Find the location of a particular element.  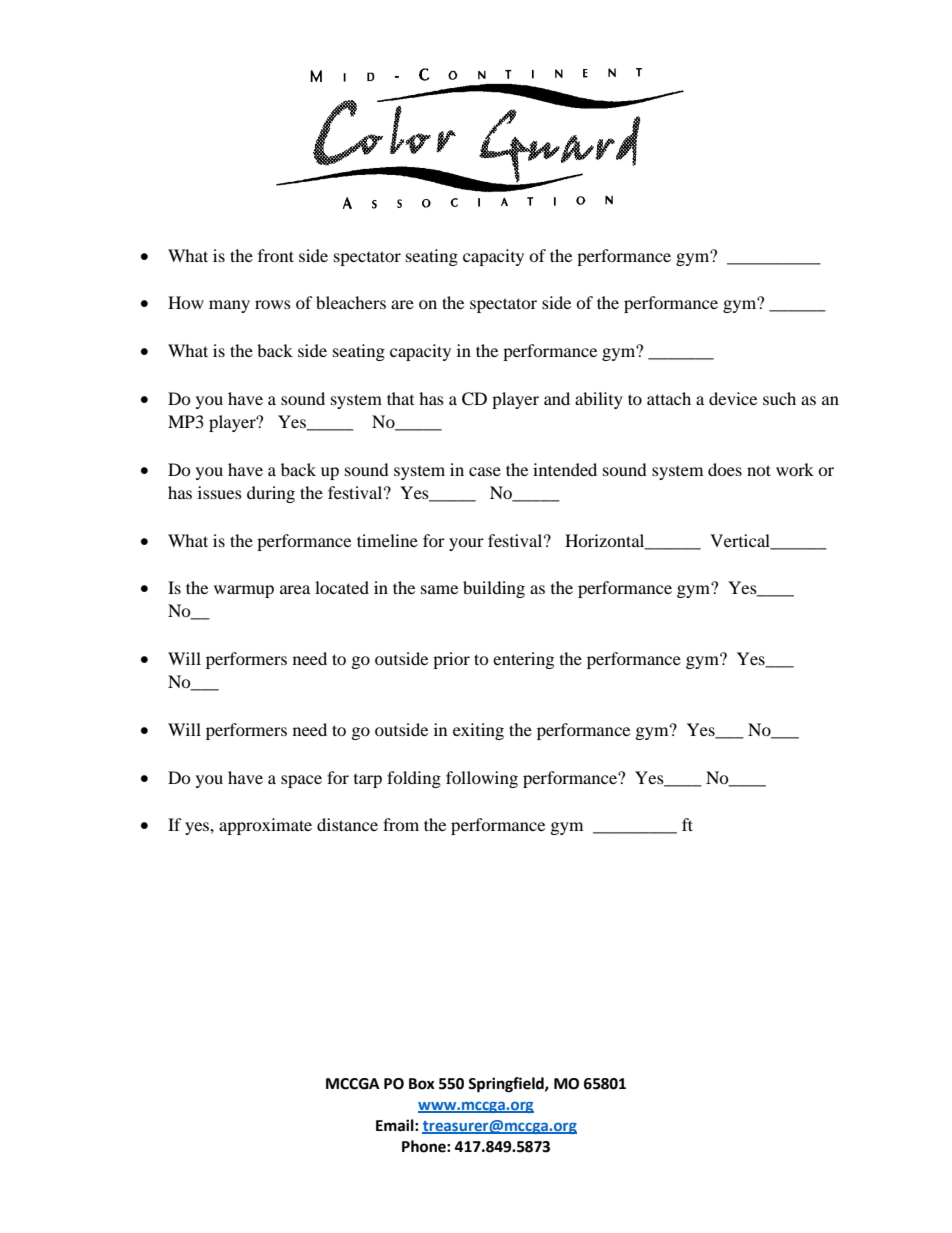

Box is located at coordinates (422, 1084).
